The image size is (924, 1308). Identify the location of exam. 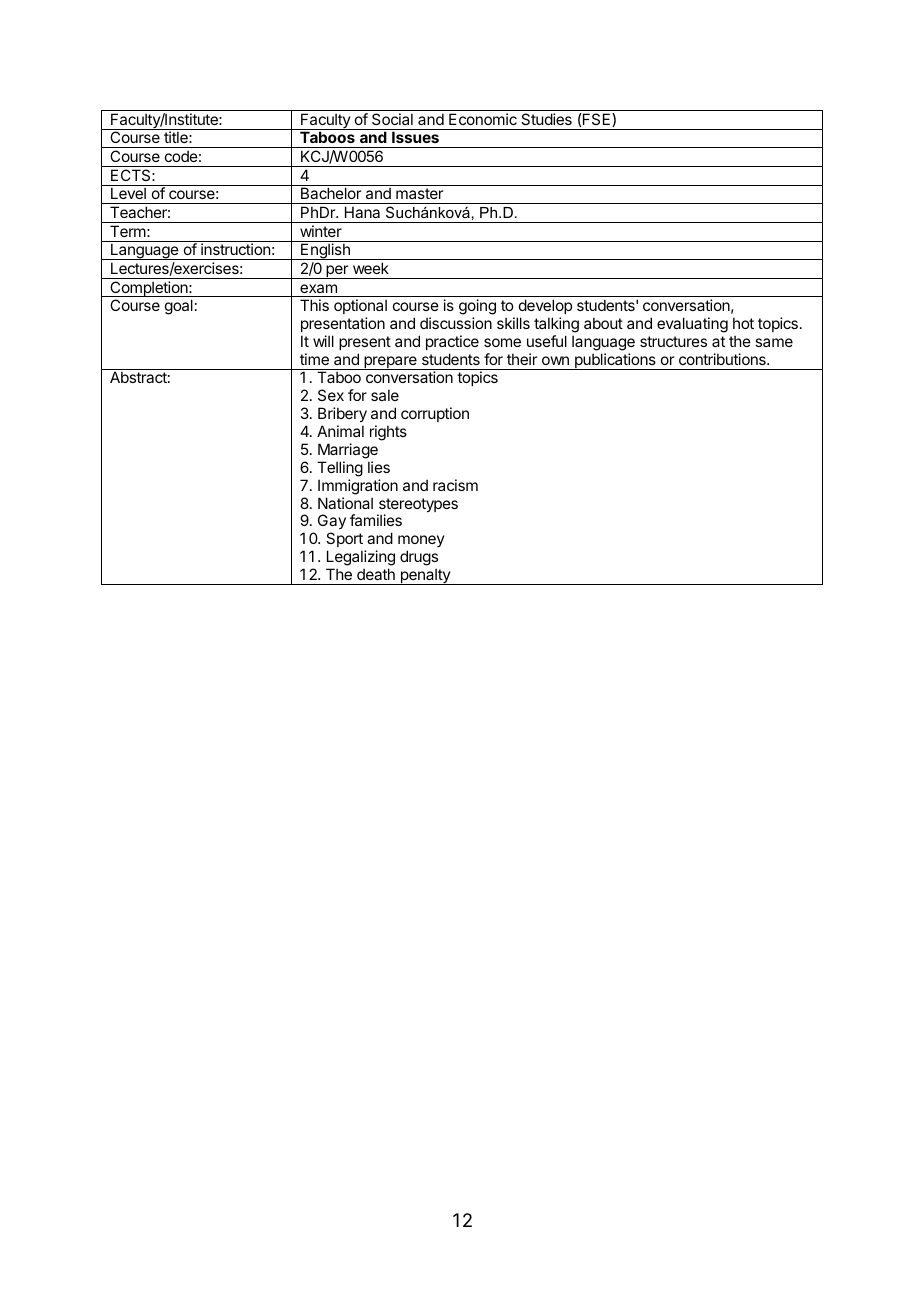
(318, 288).
